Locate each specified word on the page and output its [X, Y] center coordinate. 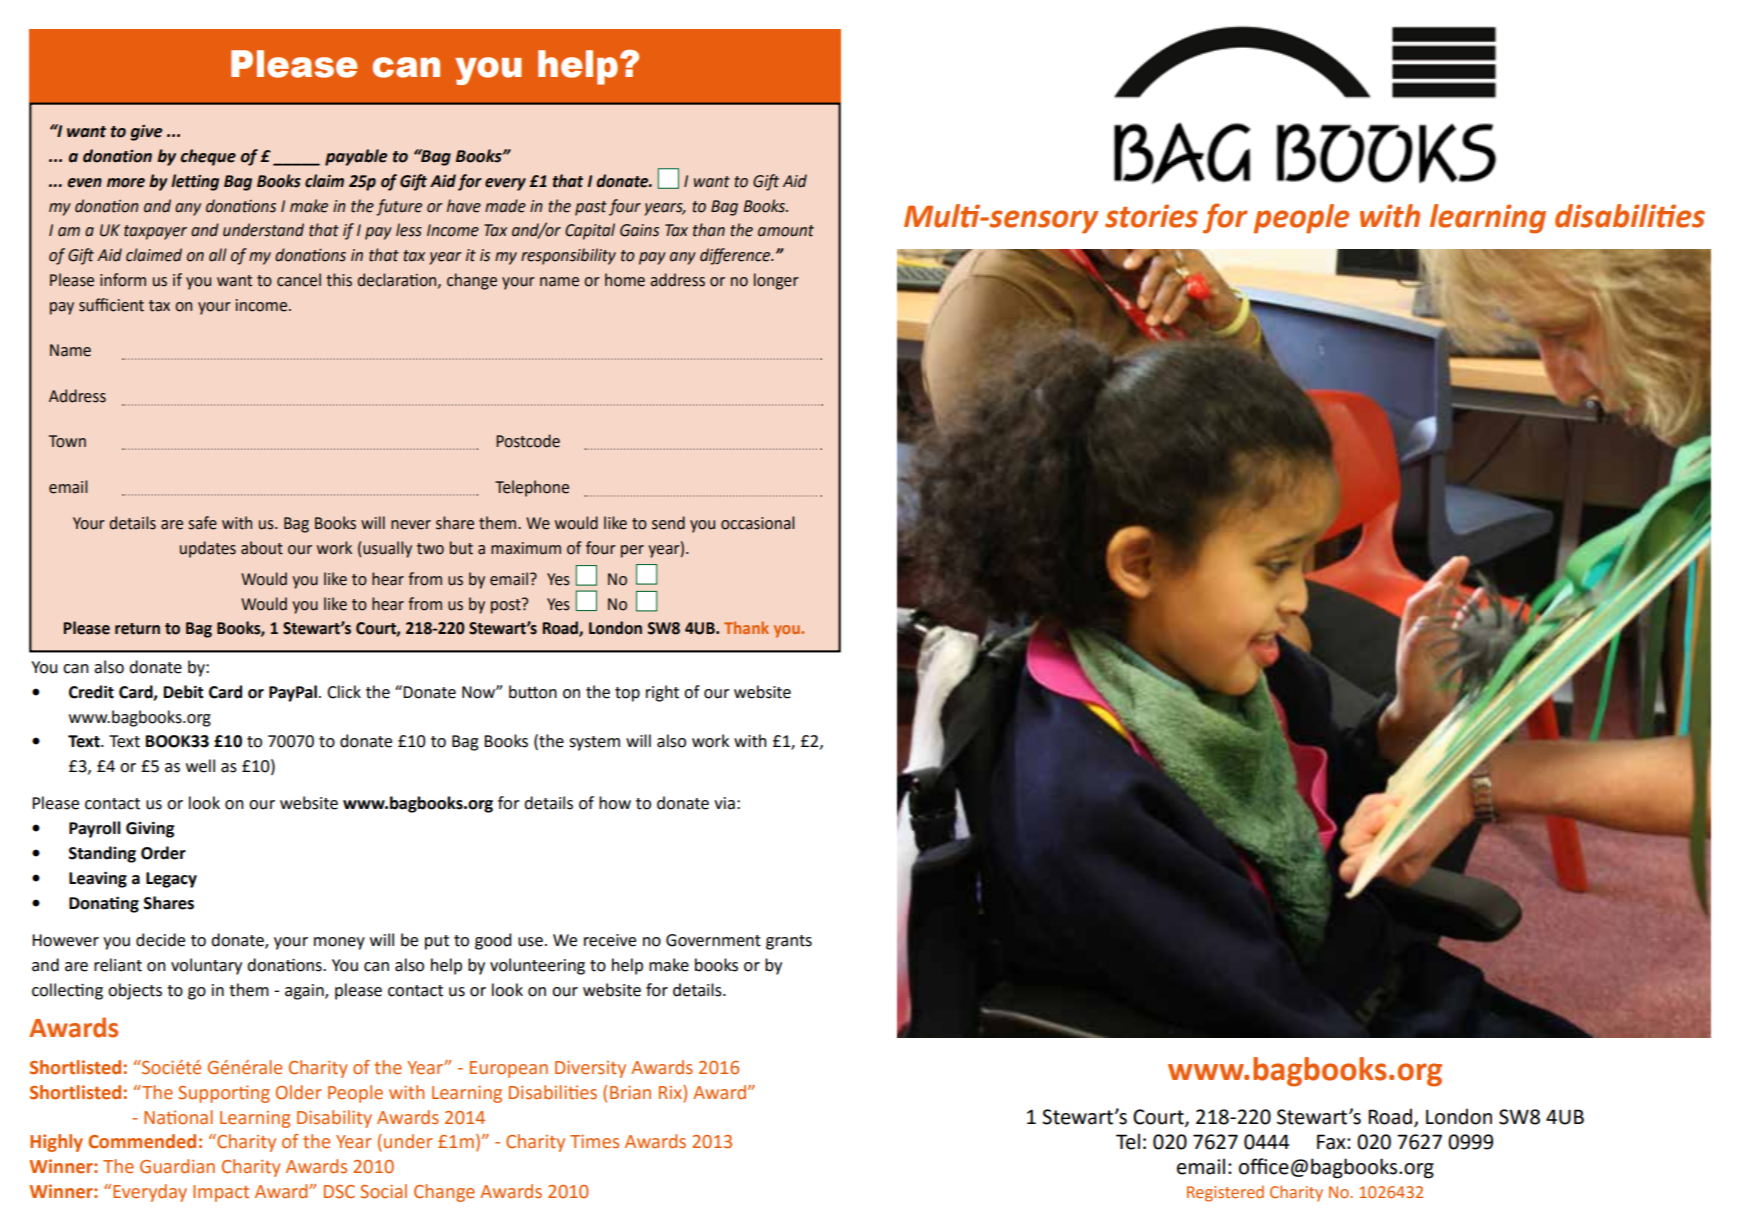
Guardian [177, 1166]
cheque [208, 157]
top [627, 694]
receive [610, 940]
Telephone [532, 488]
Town [67, 441]
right [662, 693]
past [591, 208]
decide [160, 940]
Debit [183, 692]
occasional [757, 523]
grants [789, 942]
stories [1151, 216]
